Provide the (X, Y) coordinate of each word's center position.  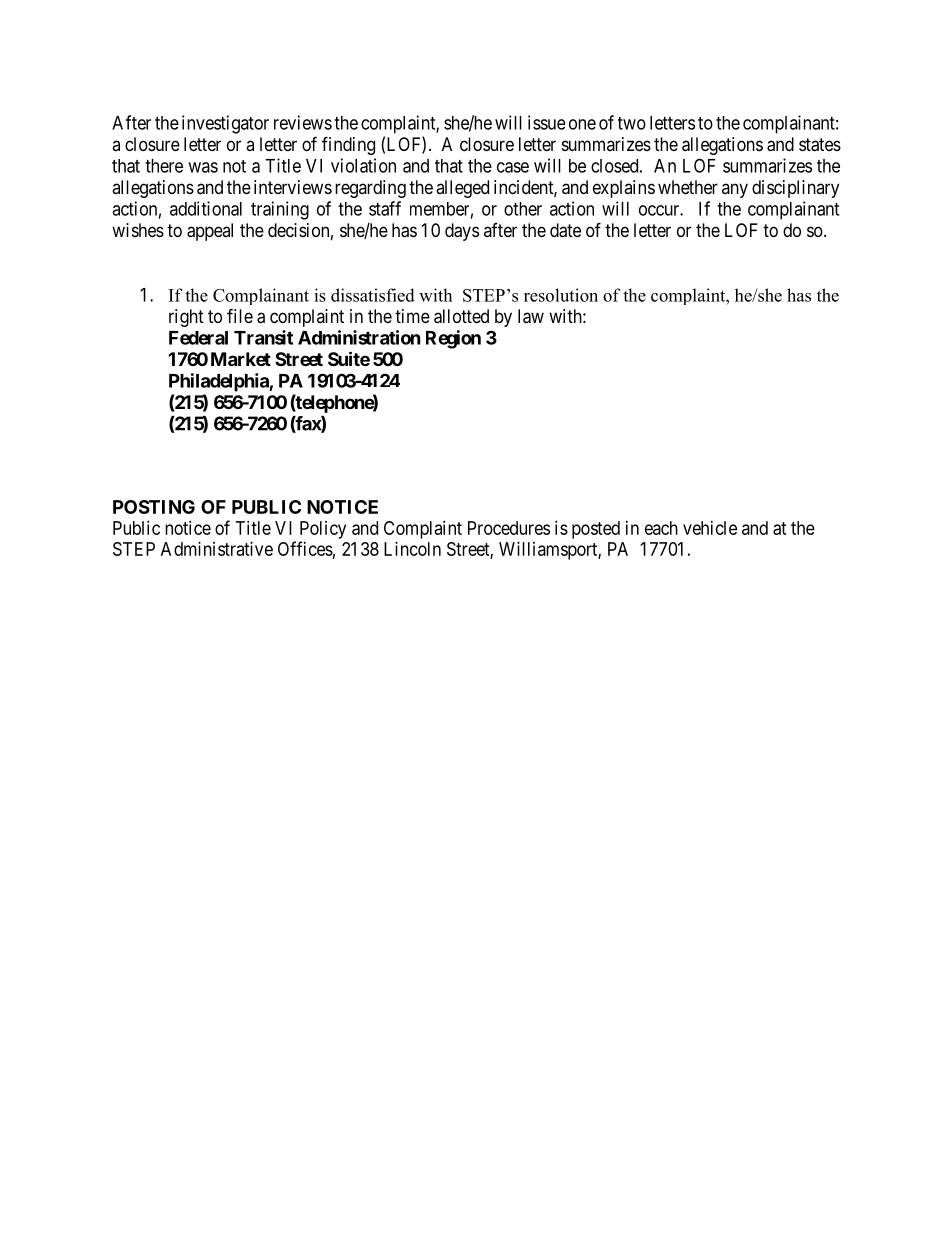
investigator (225, 124)
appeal (210, 232)
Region (453, 339)
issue (546, 122)
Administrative (217, 549)
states (820, 145)
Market (241, 359)
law (531, 316)
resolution (561, 295)
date (565, 230)
